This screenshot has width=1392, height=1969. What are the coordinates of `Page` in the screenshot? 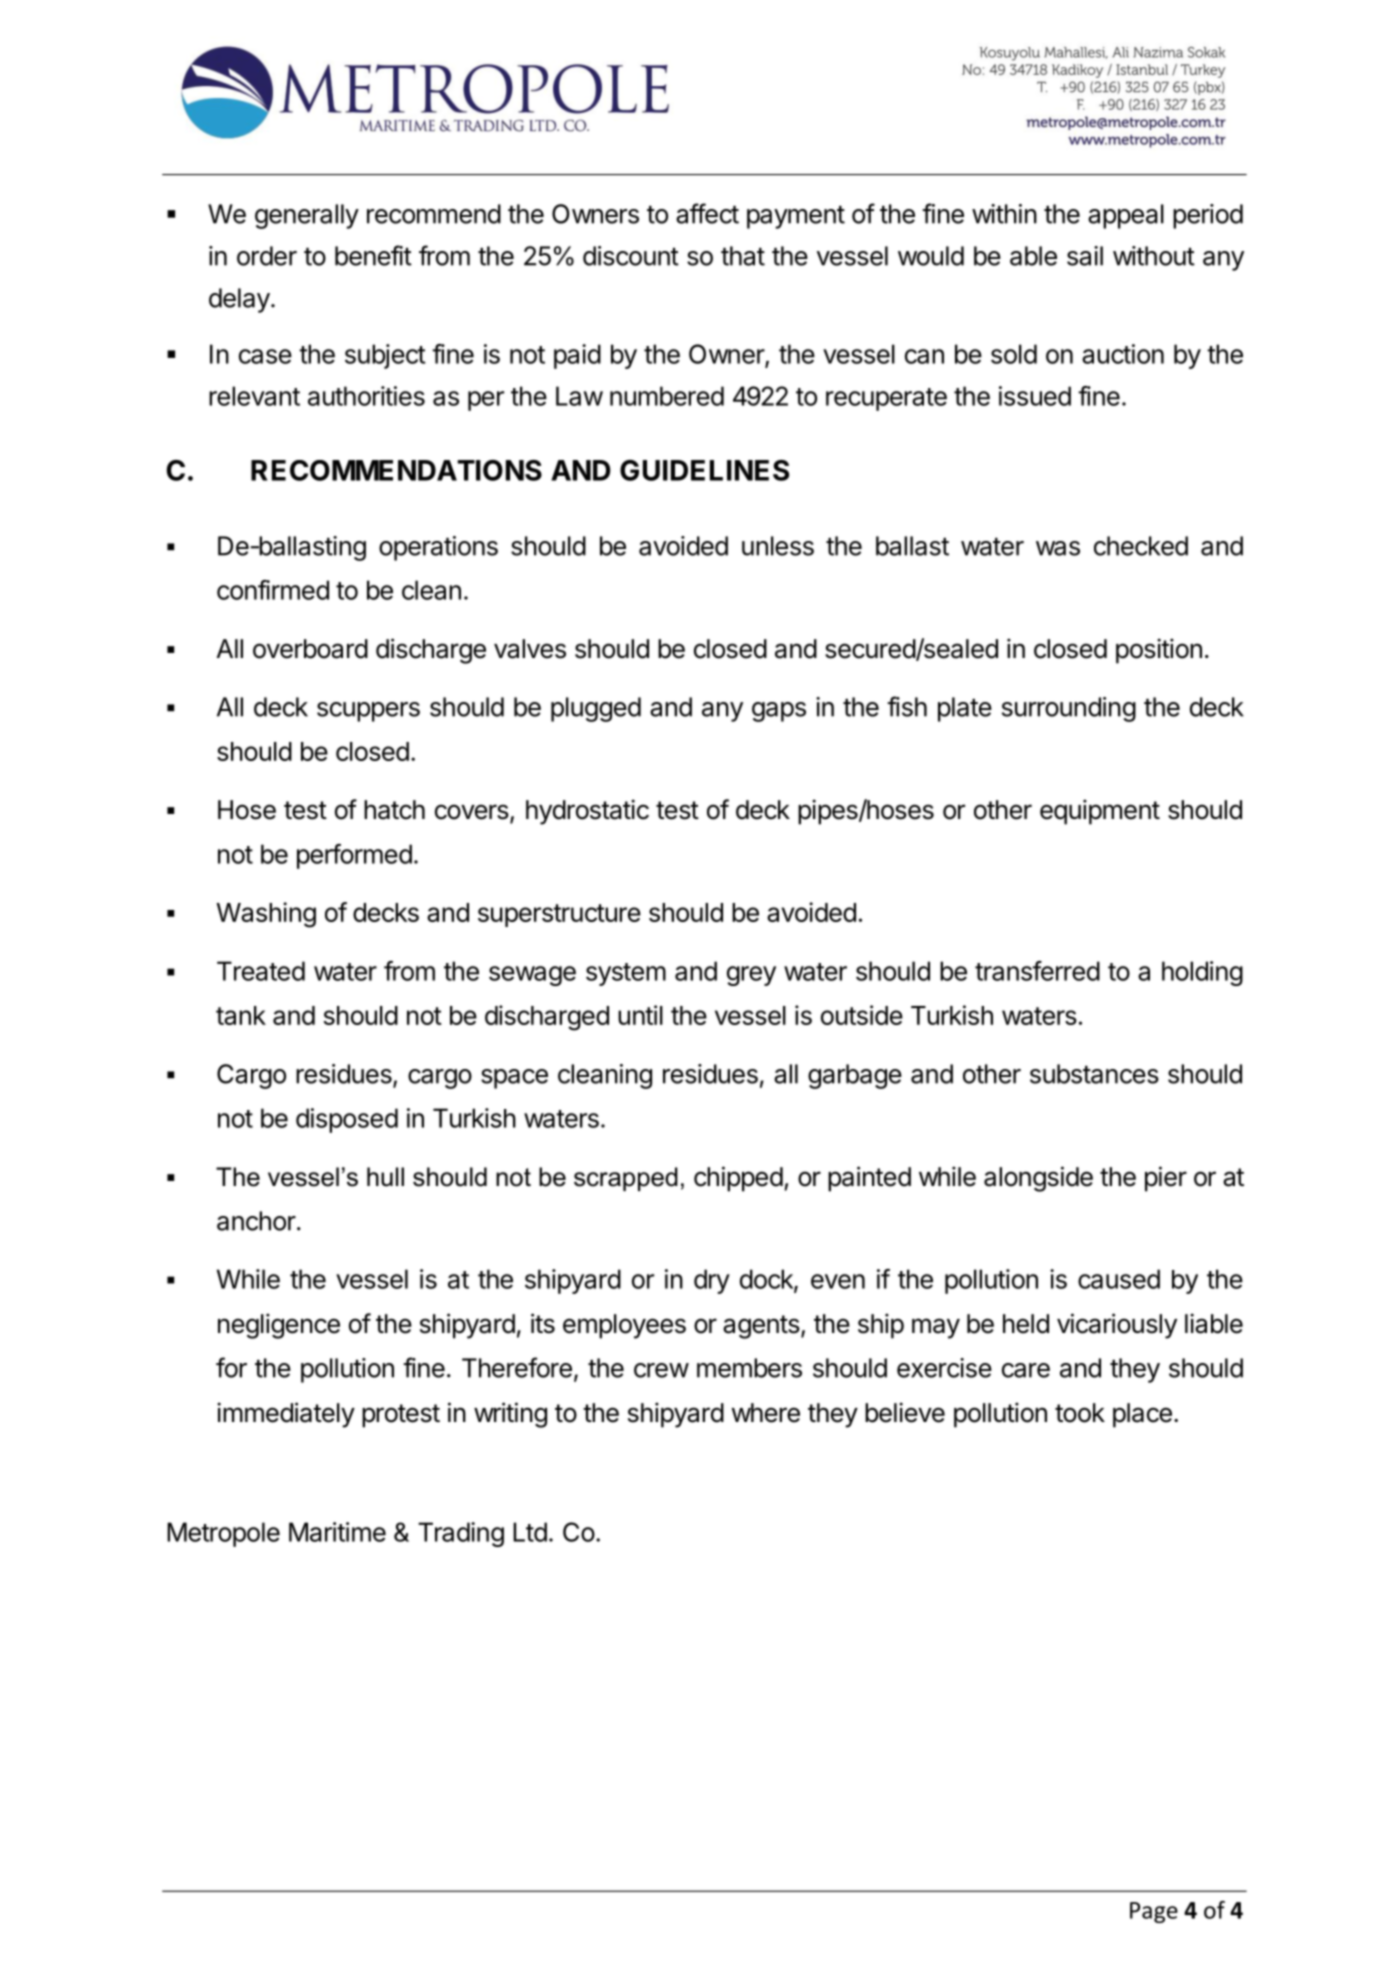 It's located at (1154, 1912).
